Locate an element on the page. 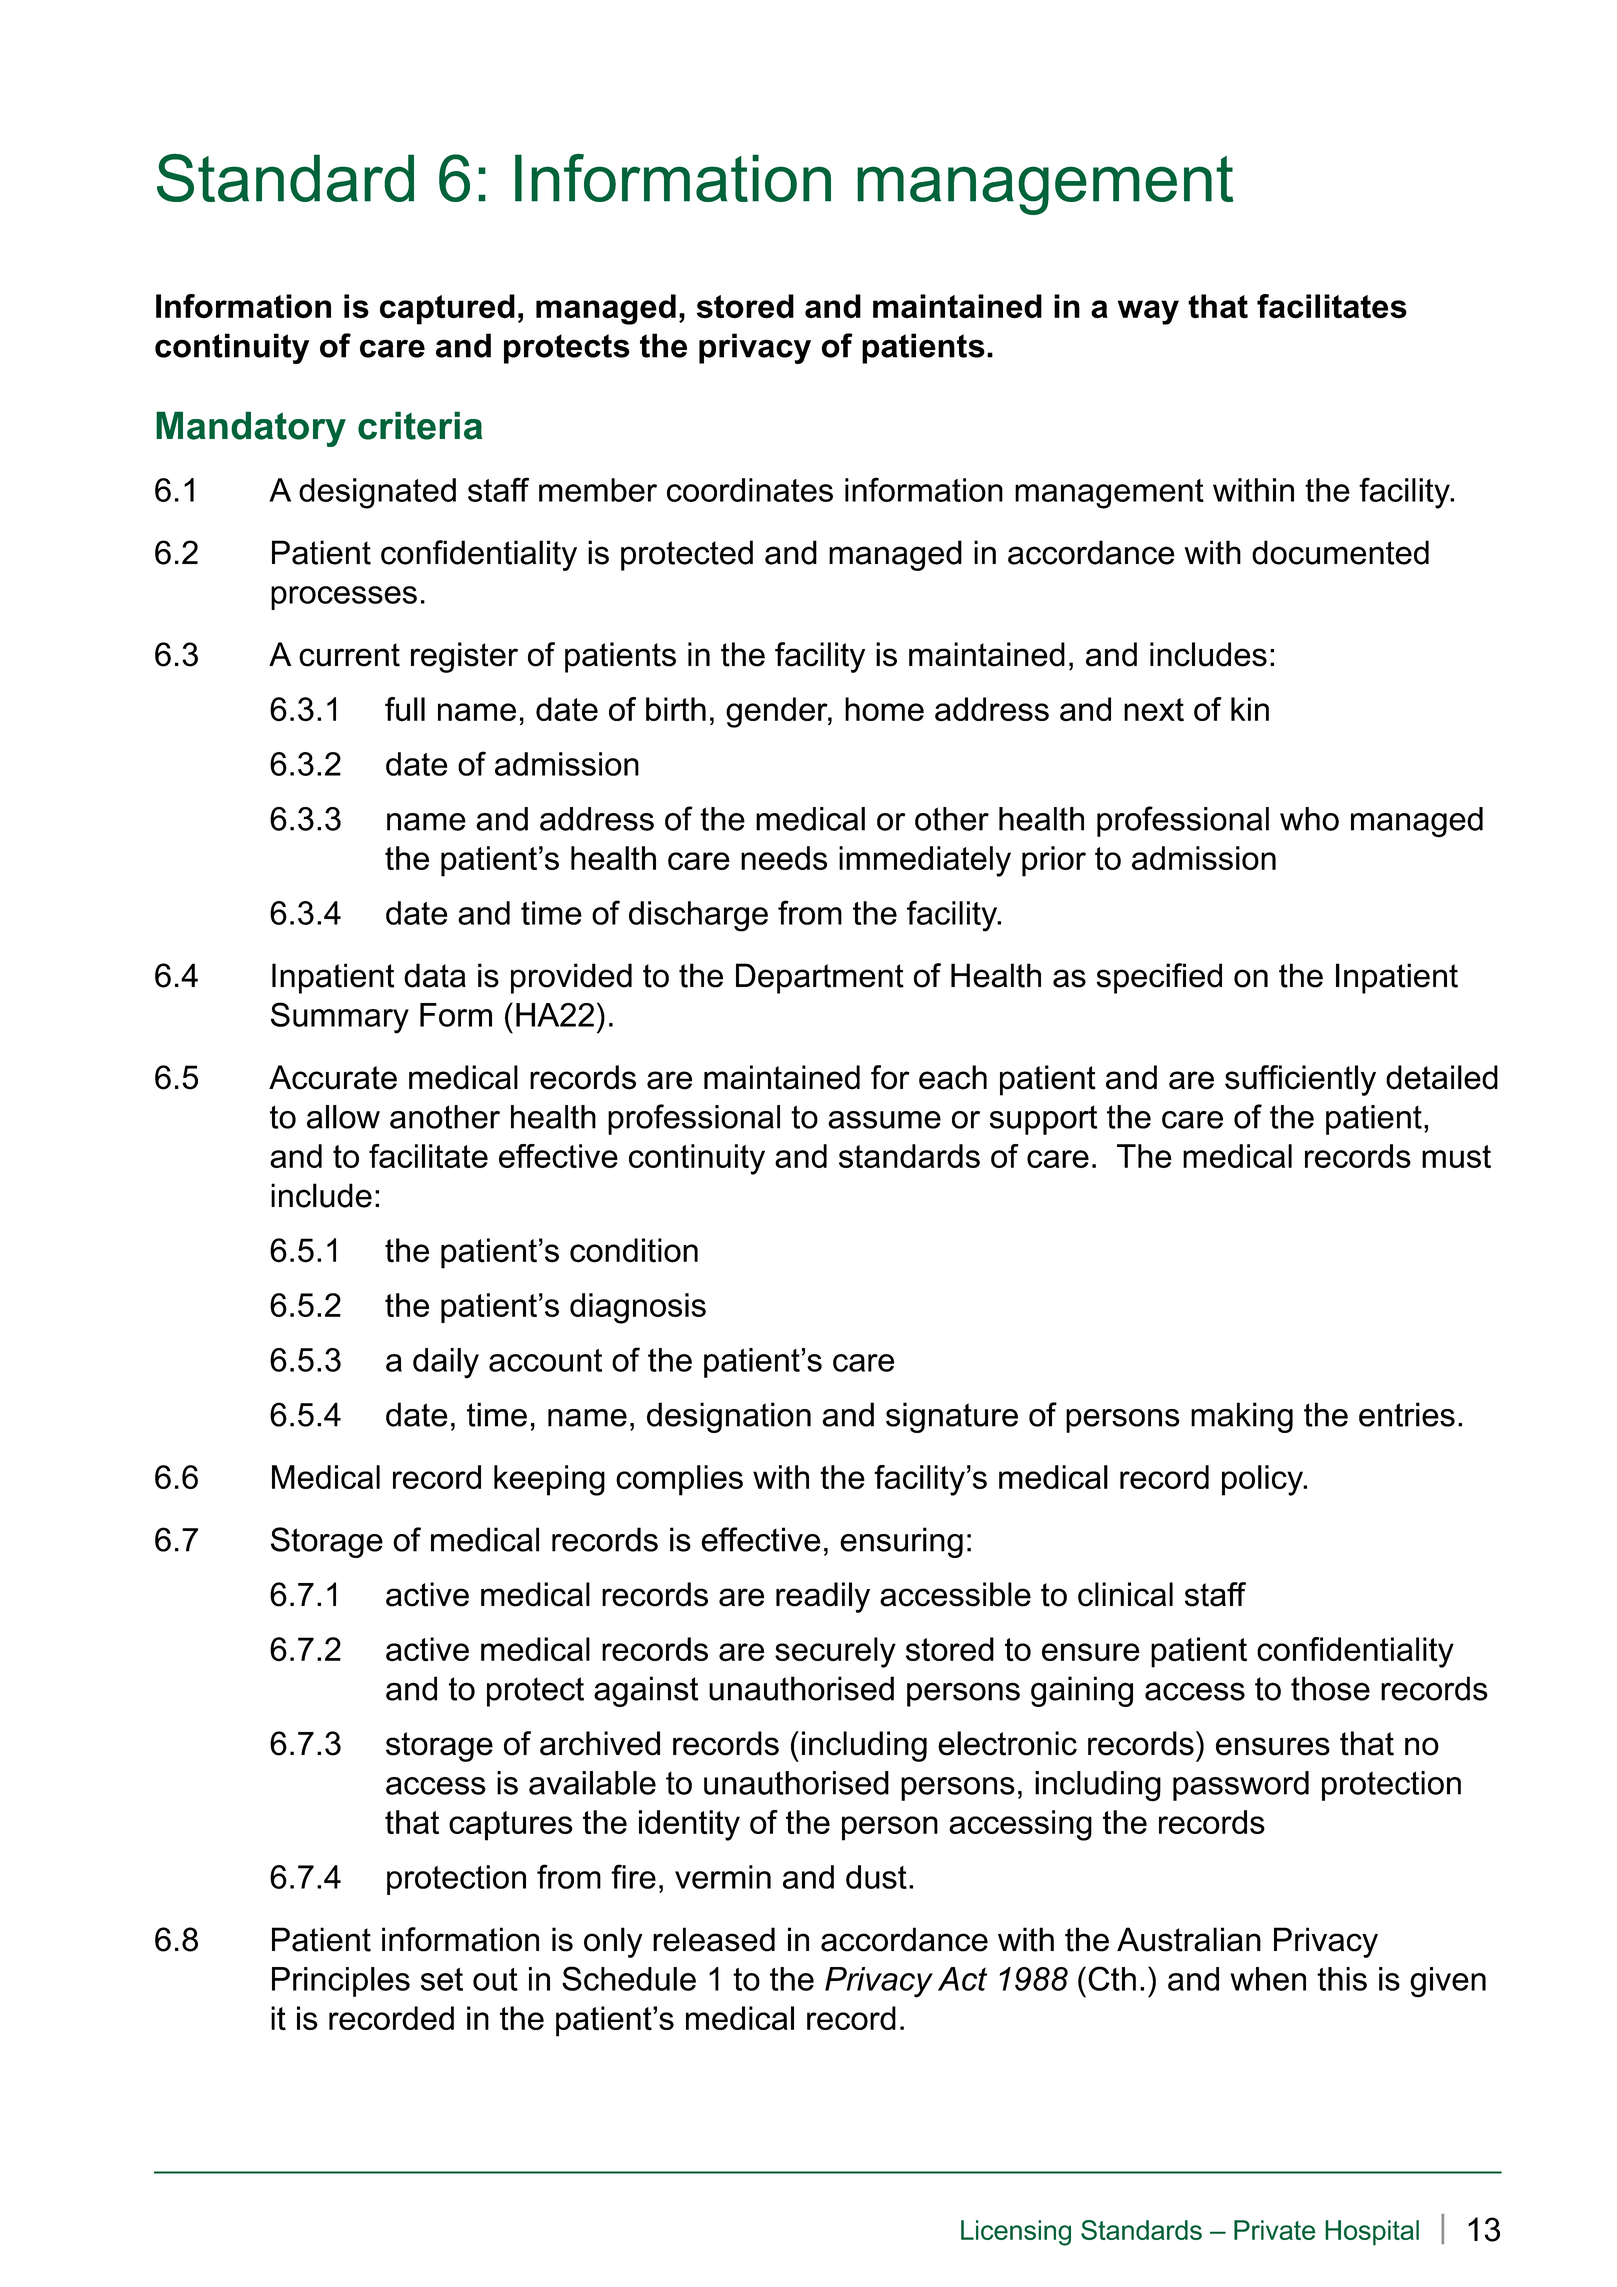 The height and width of the document is (2287, 1617). making is located at coordinates (1242, 1417).
